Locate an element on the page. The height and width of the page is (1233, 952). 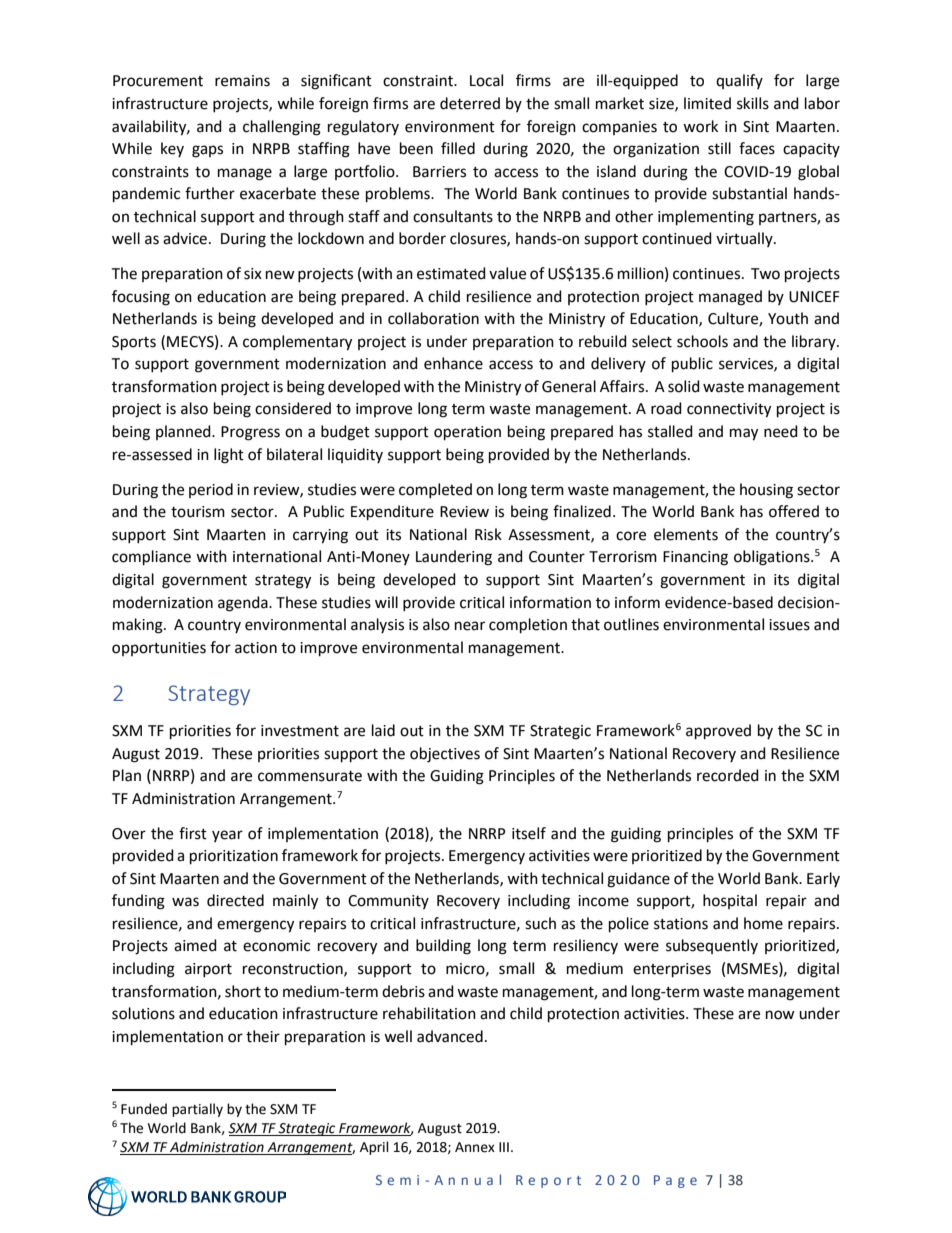
skills is located at coordinates (753, 103).
